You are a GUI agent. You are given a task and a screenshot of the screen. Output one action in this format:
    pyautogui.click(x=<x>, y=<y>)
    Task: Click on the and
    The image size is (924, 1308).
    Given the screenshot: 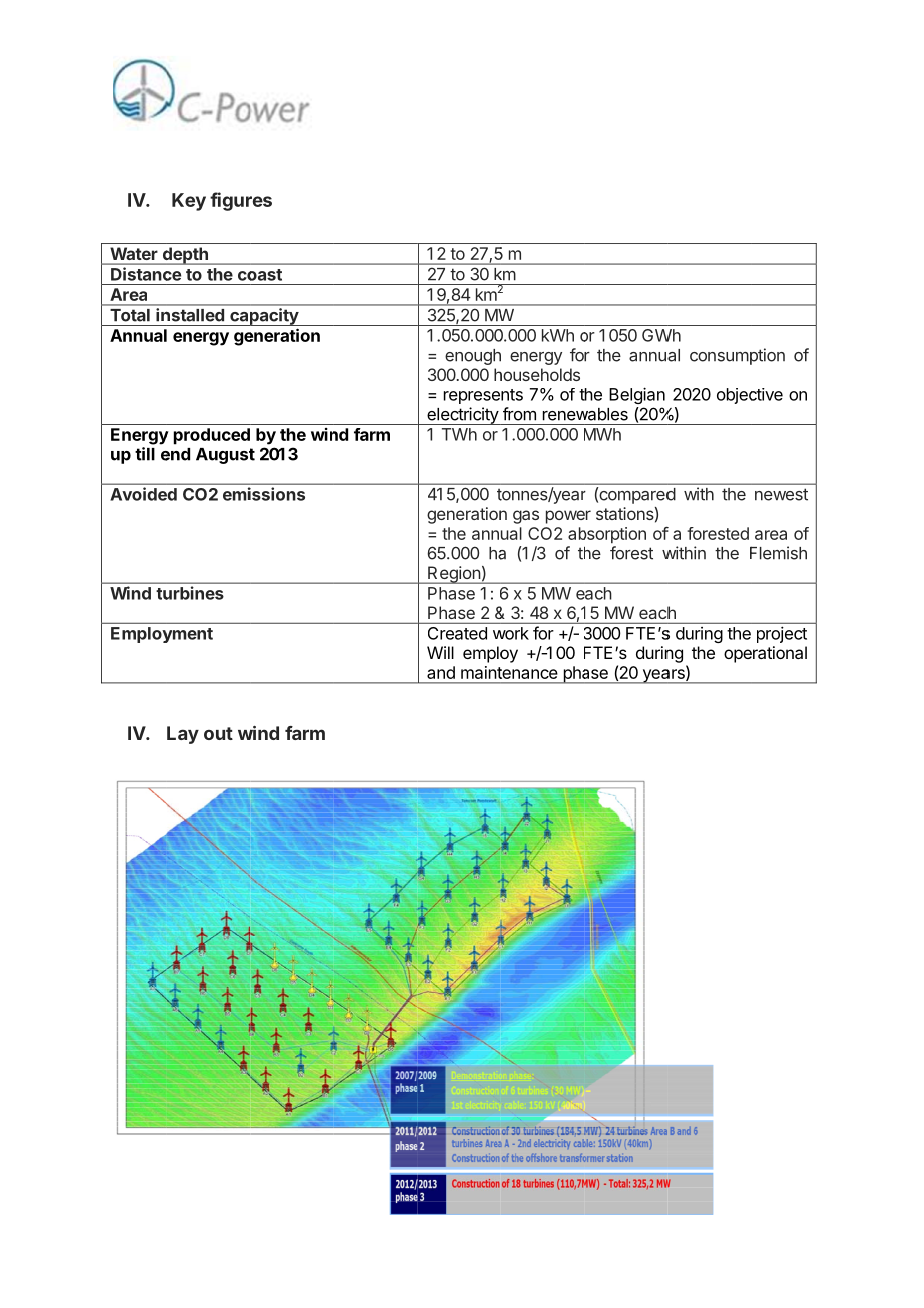 What is the action you would take?
    pyautogui.click(x=441, y=672)
